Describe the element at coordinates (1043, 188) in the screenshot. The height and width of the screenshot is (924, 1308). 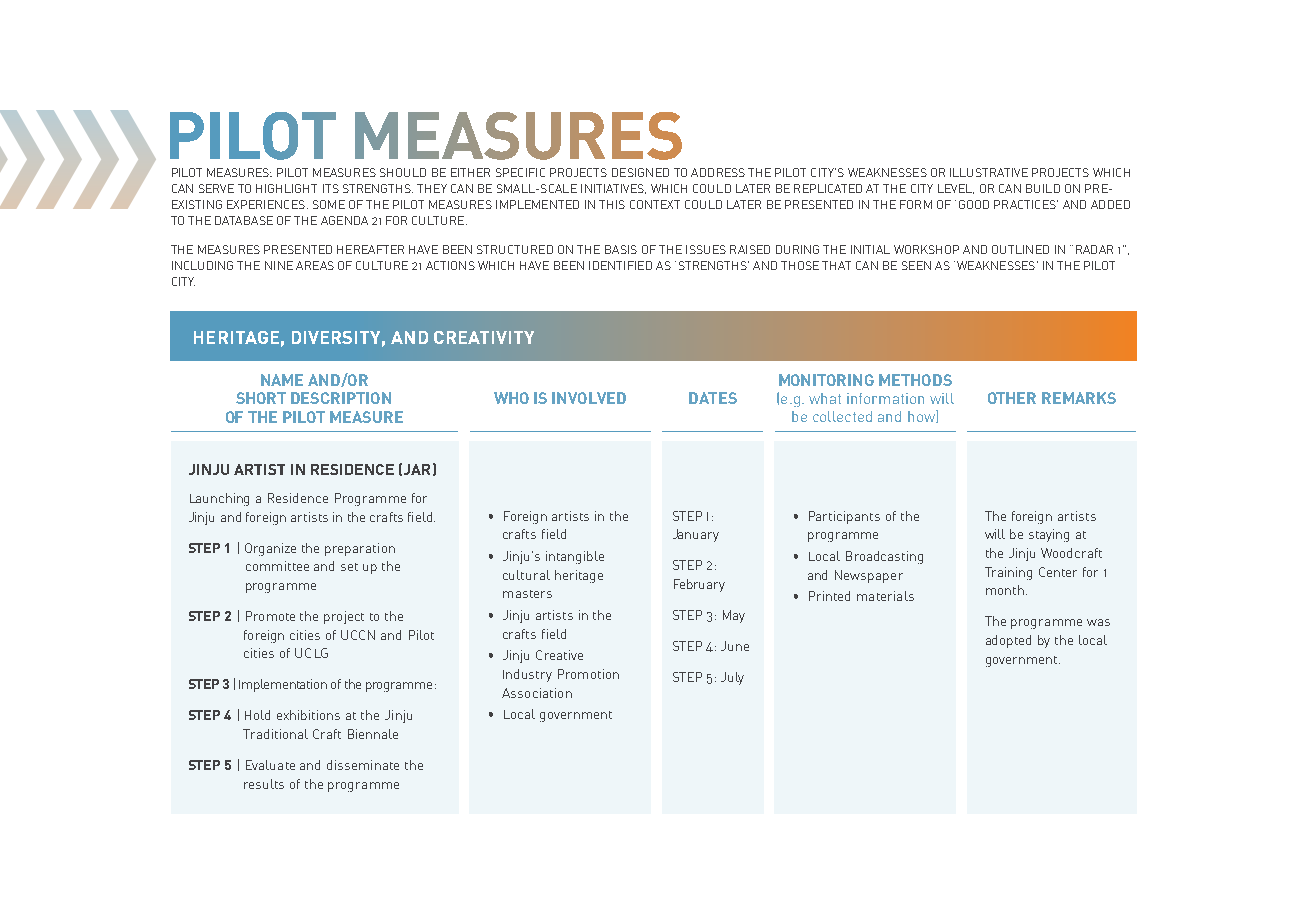
I see `BUILD` at that location.
